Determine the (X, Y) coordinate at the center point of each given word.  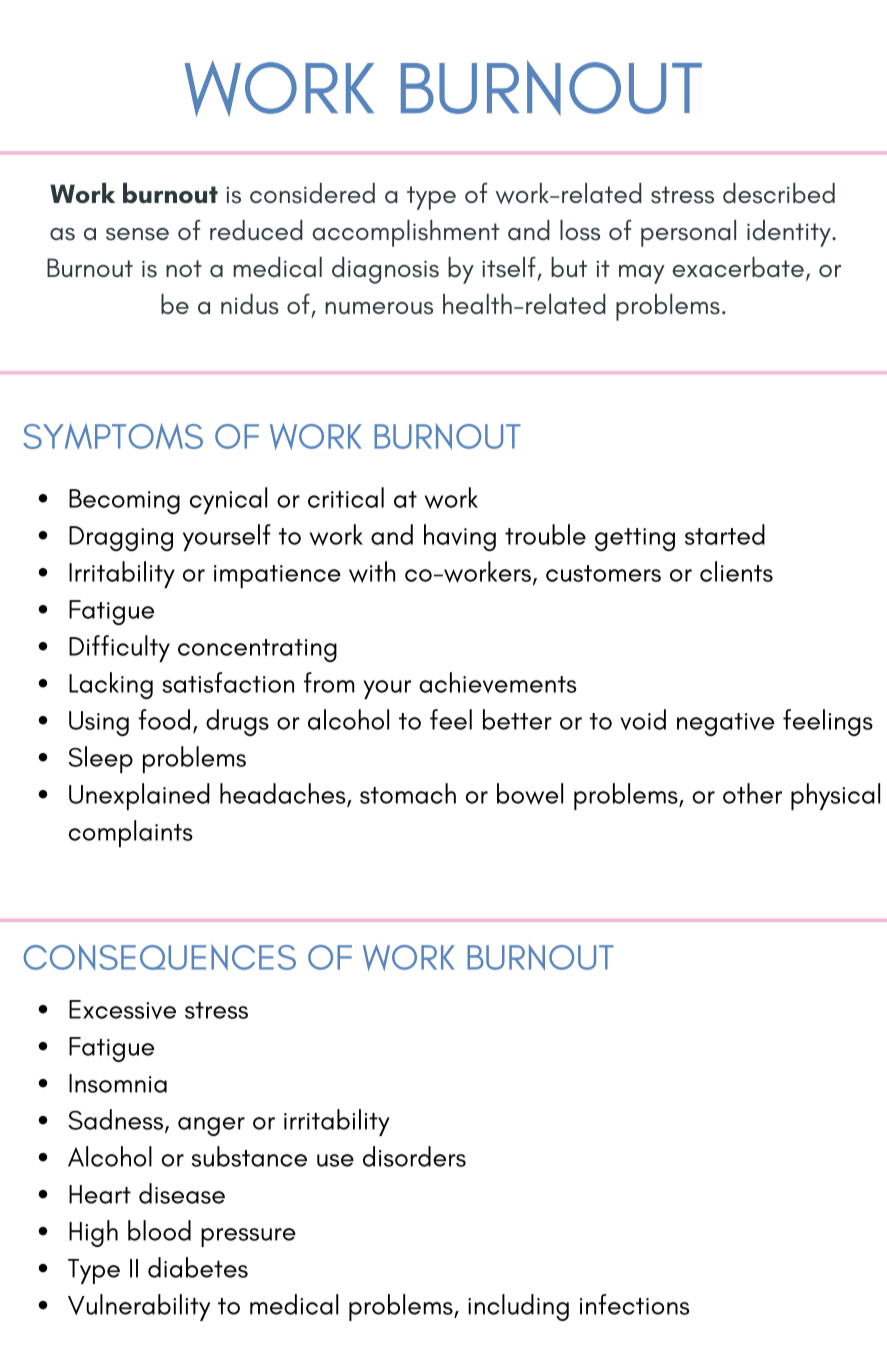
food (164, 719)
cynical (228, 501)
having (460, 537)
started (725, 534)
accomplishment (406, 233)
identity (790, 233)
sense (137, 234)
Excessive (122, 1009)
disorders (414, 1156)
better (517, 719)
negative (726, 724)
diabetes (198, 1267)
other (752, 793)
